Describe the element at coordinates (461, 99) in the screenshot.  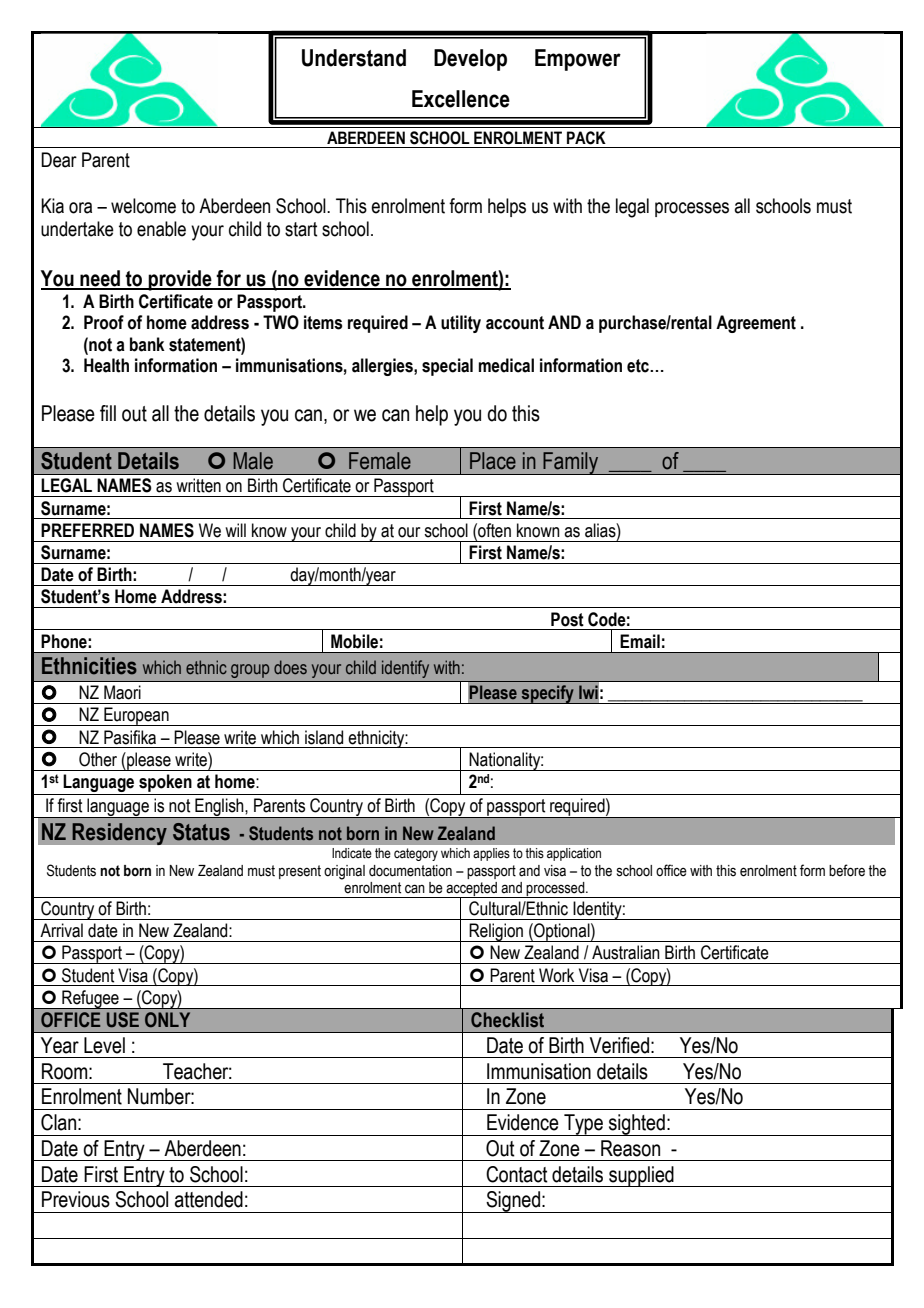
I see `Excellence` at that location.
